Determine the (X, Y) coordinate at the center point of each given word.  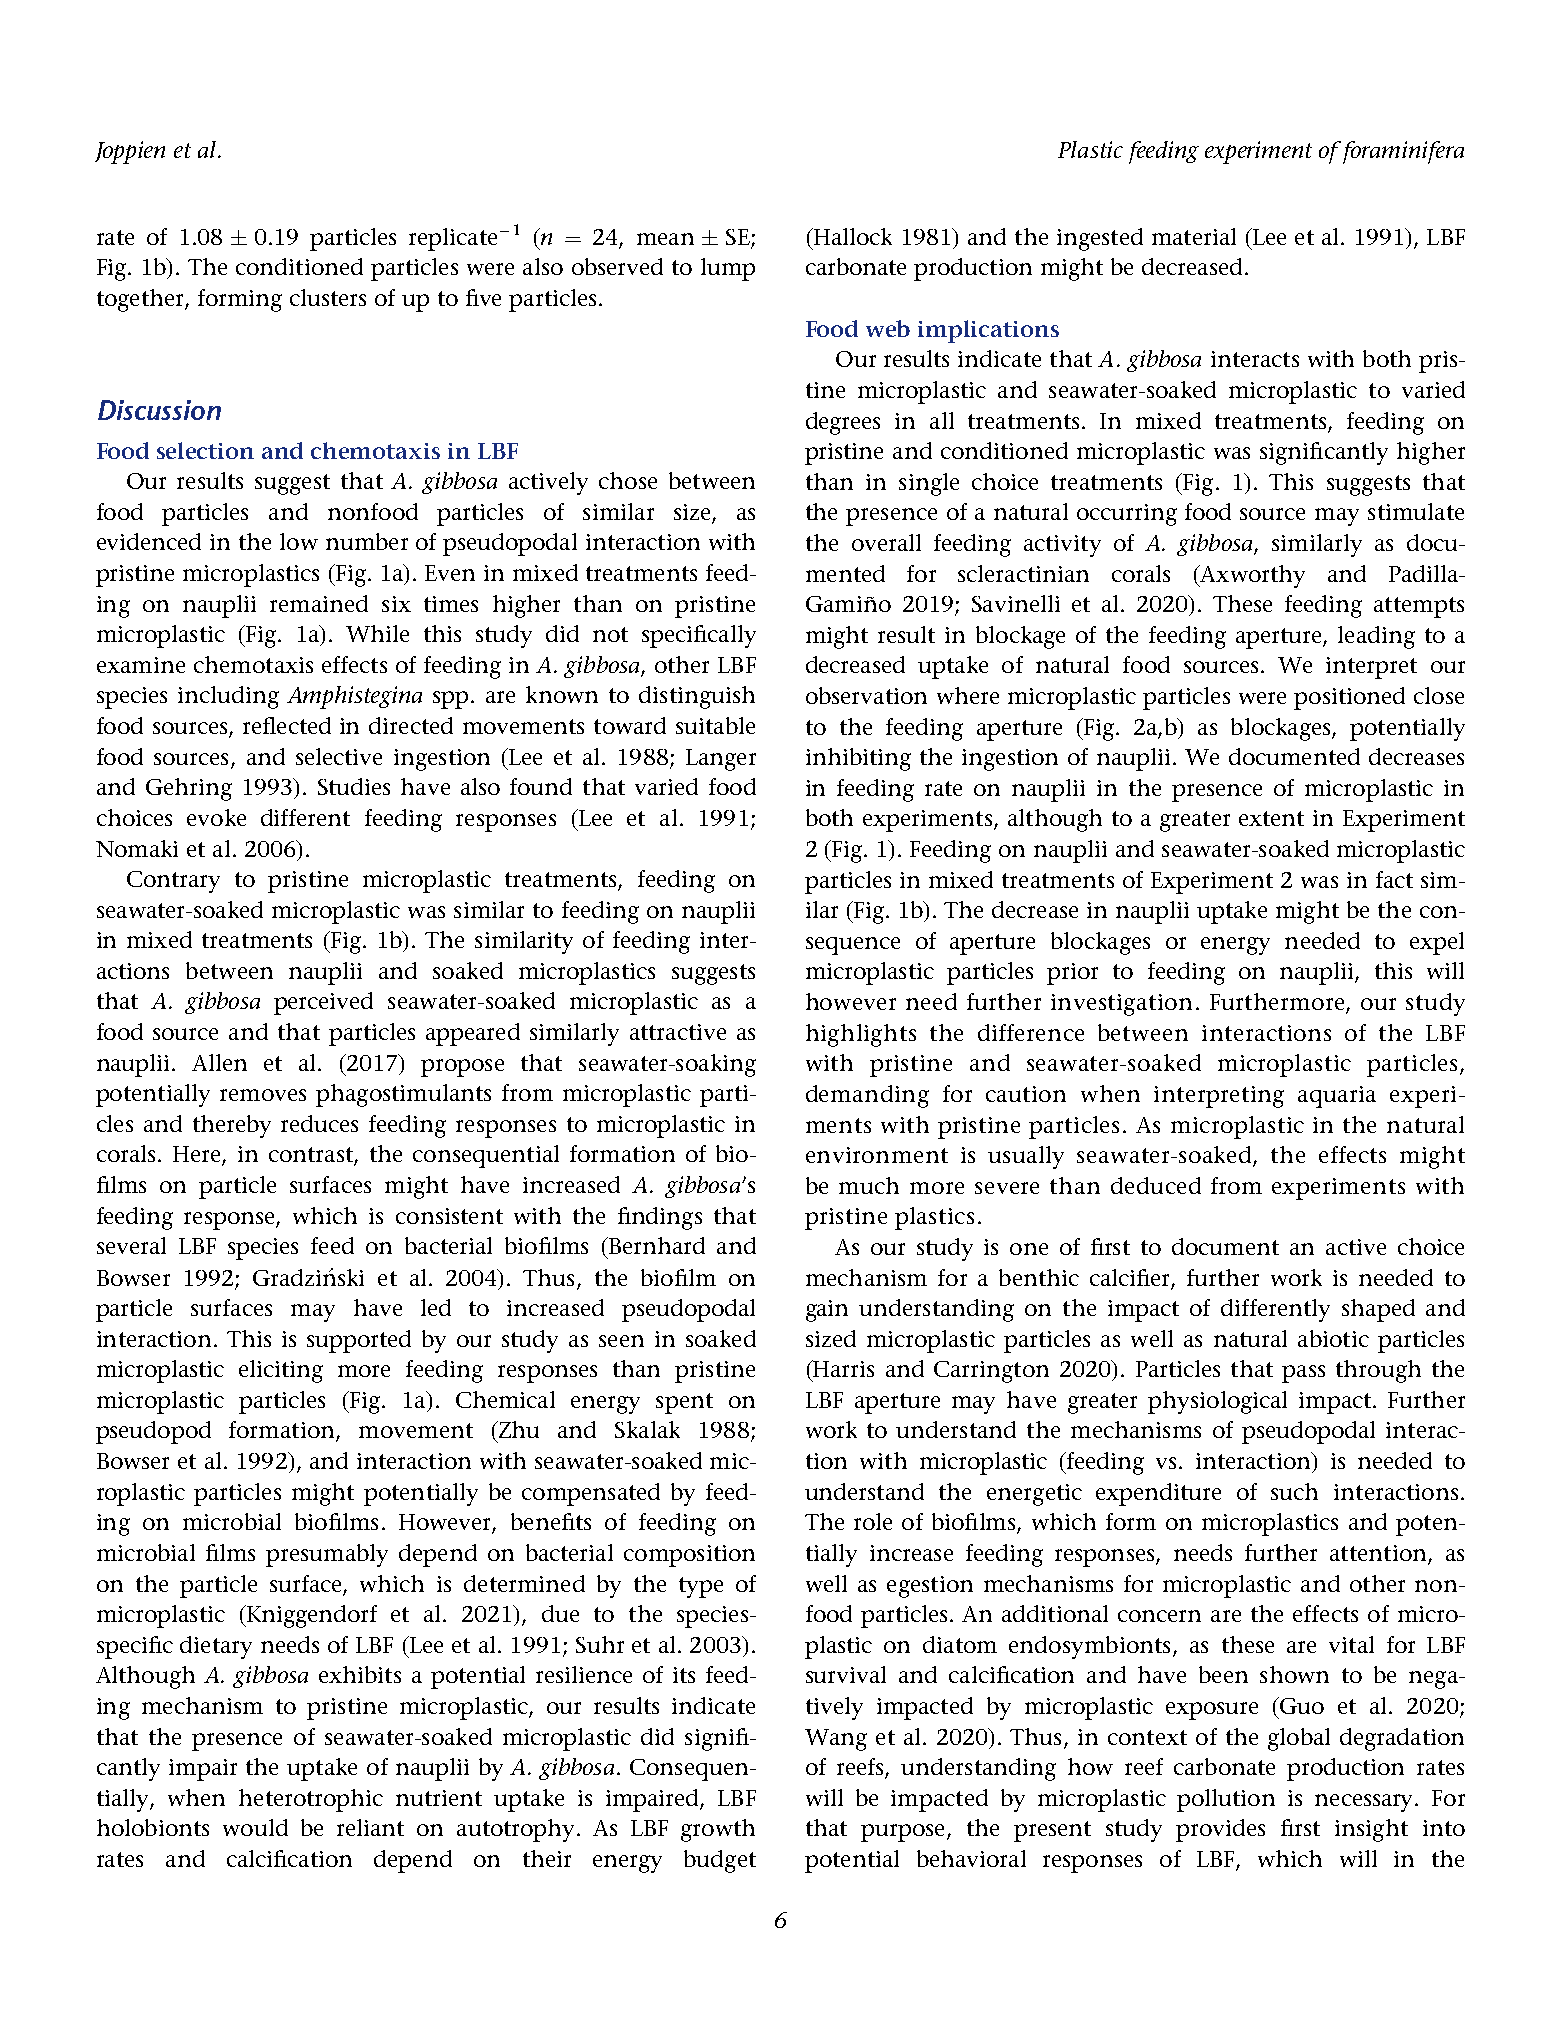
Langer (721, 760)
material (1194, 236)
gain (827, 1311)
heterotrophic (311, 1800)
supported (359, 1341)
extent (1271, 818)
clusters (328, 297)
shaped (1378, 1310)
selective (339, 756)
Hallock (851, 236)
